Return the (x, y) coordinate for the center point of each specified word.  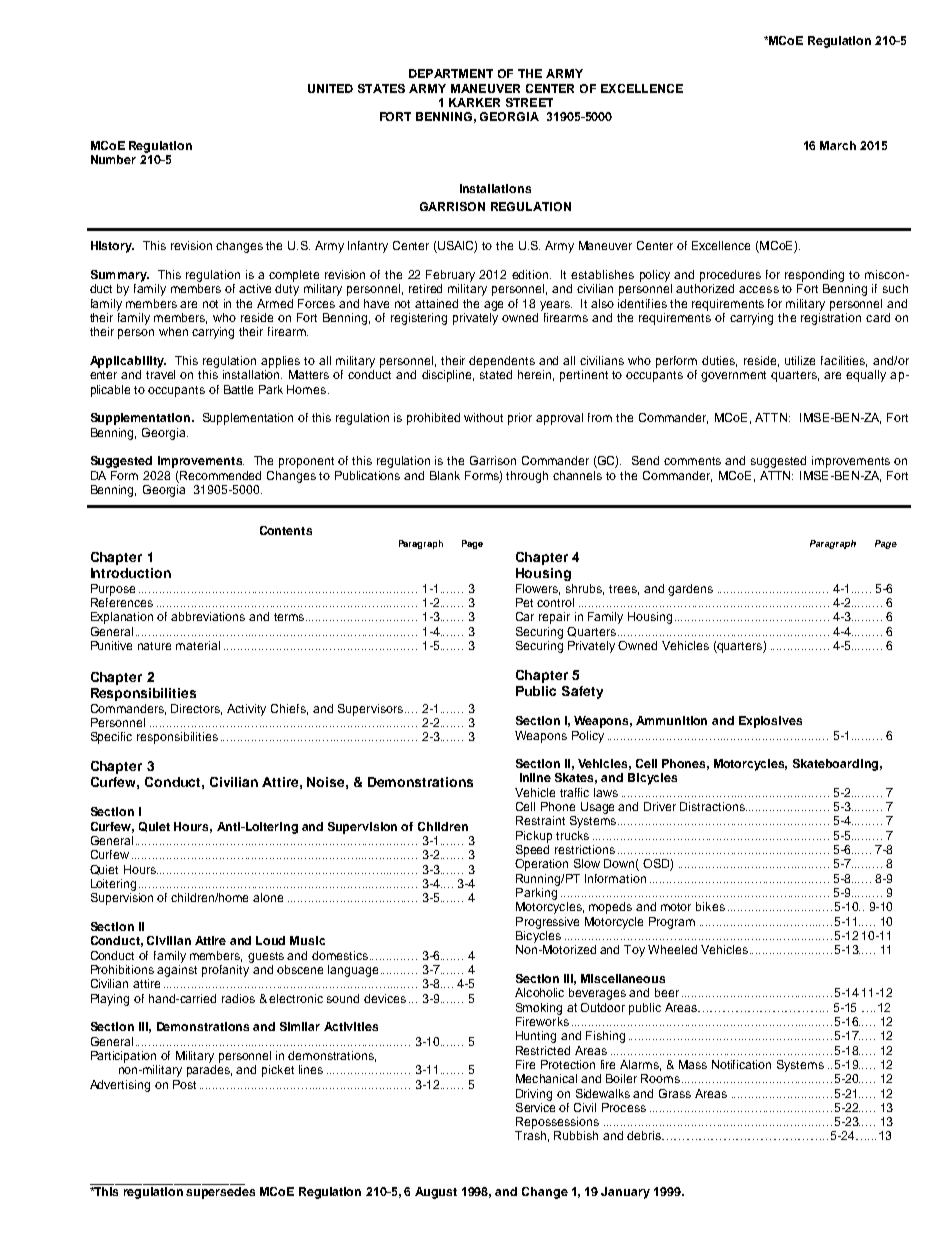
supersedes (220, 1193)
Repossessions (557, 1123)
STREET (529, 102)
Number (113, 159)
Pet (524, 602)
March (838, 145)
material (198, 645)
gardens (690, 590)
